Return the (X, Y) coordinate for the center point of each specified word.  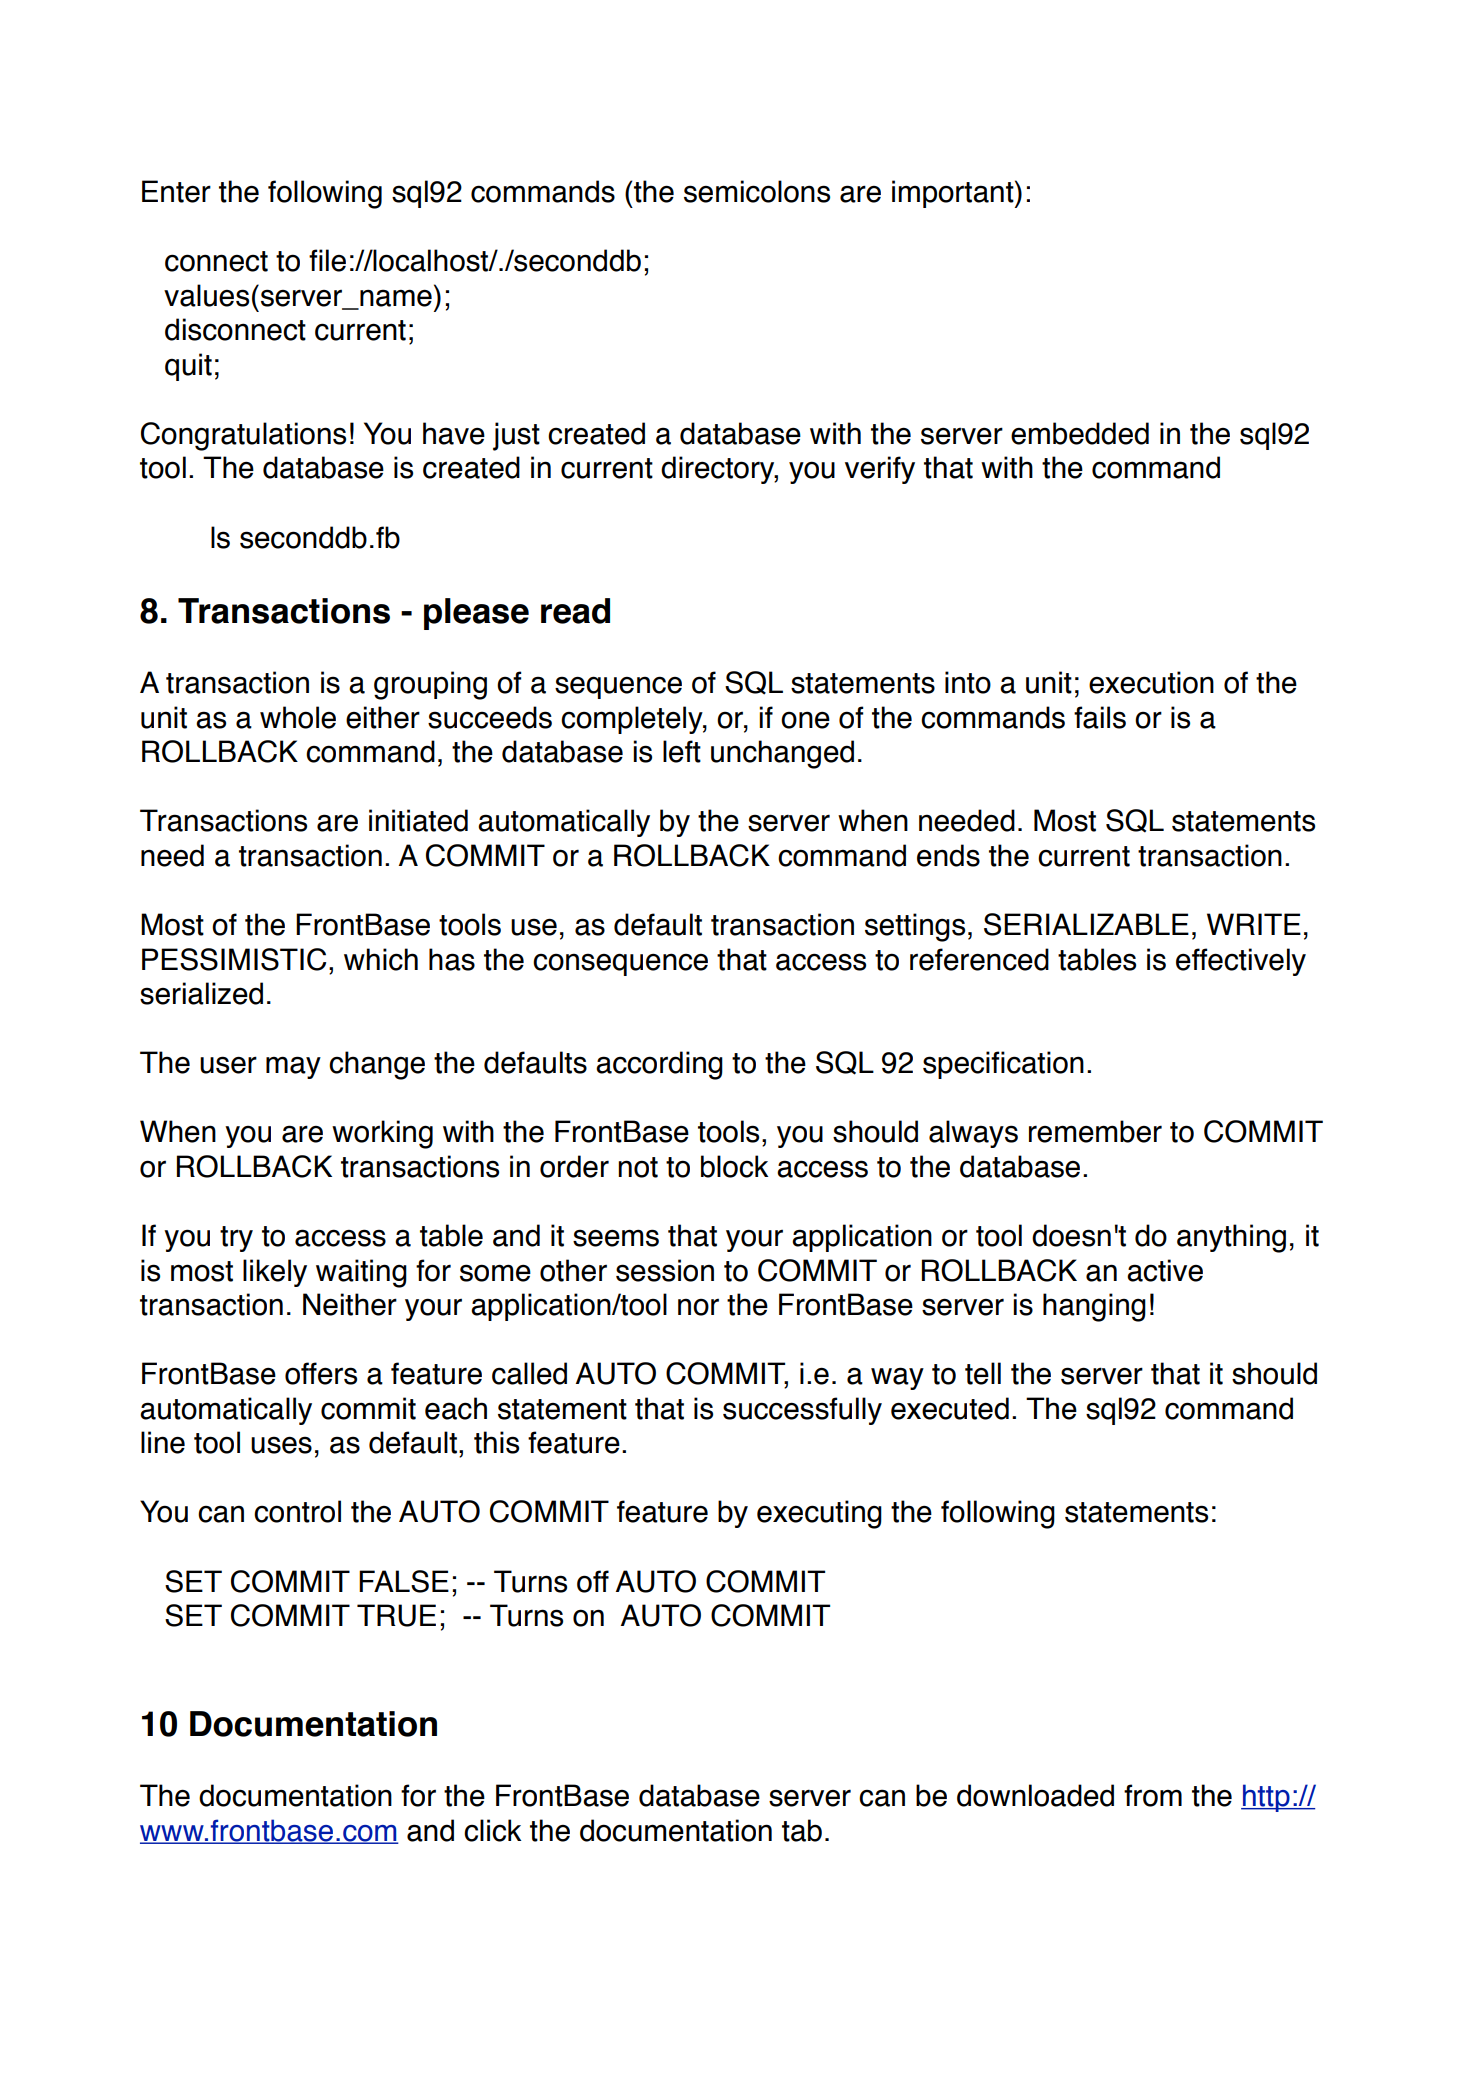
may (293, 1067)
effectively (1241, 962)
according (659, 1065)
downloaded (1035, 1795)
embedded (1080, 433)
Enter (176, 191)
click (492, 1830)
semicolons (757, 191)
